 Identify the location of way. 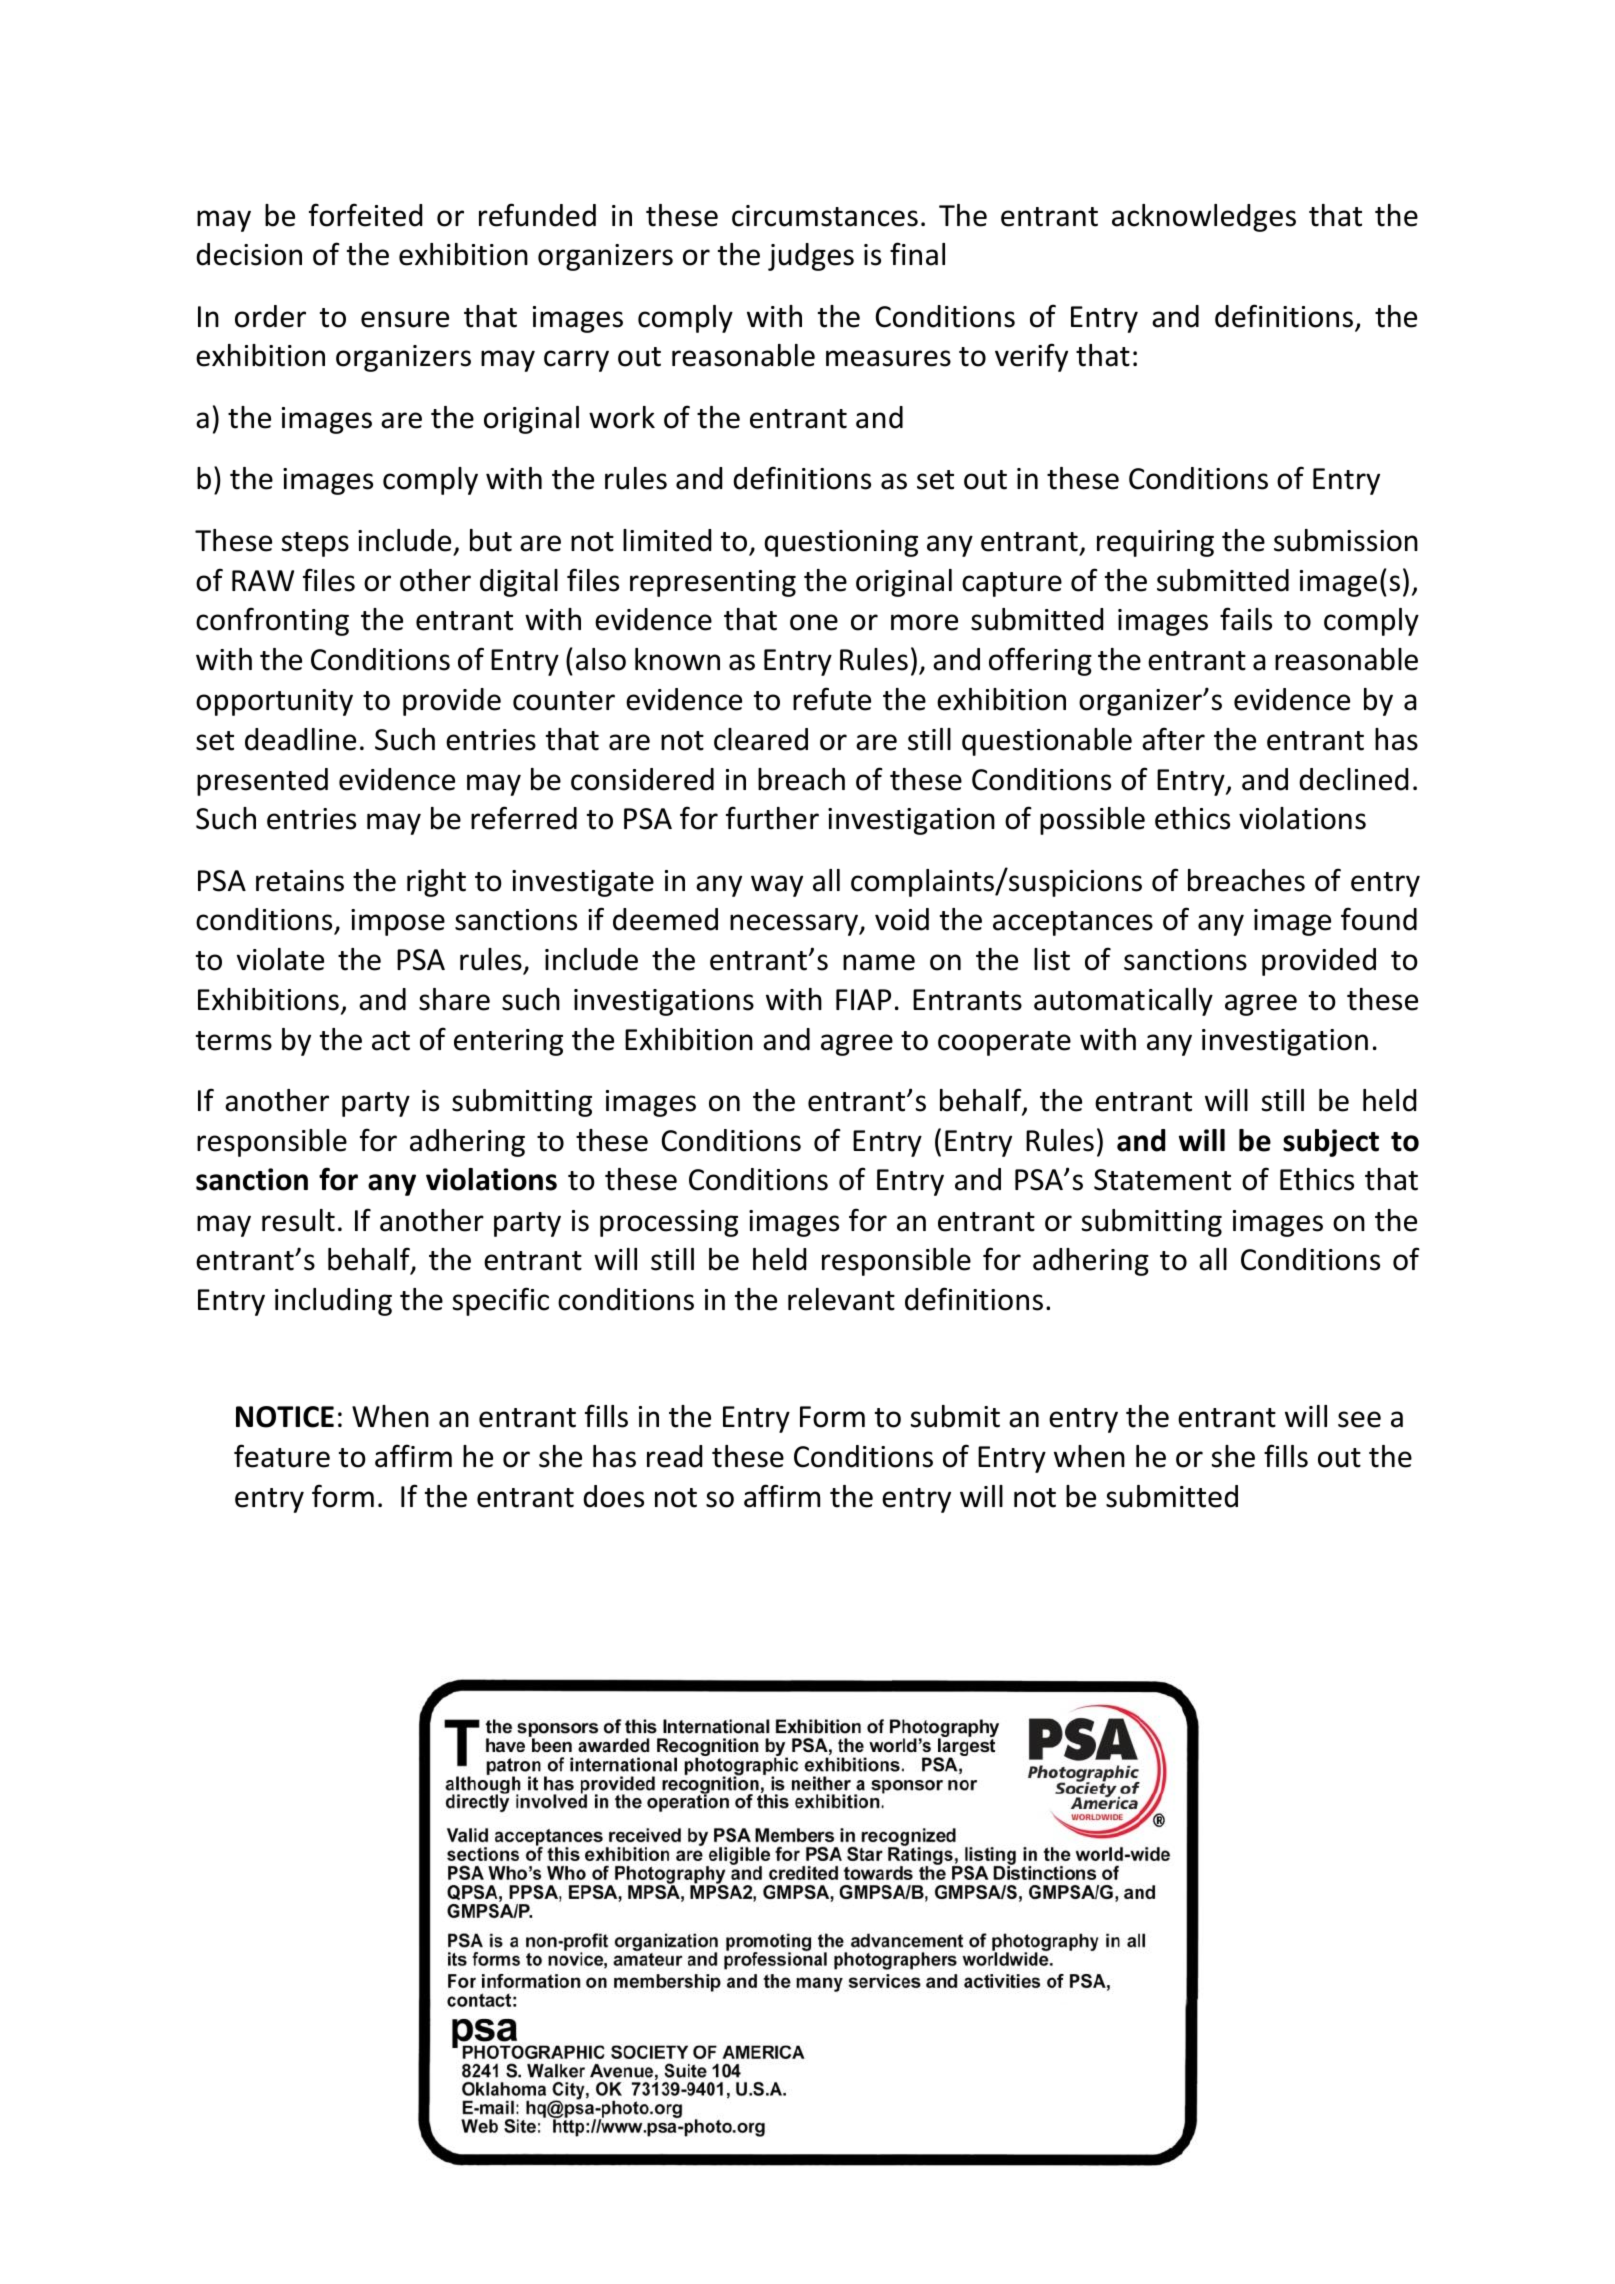
(777, 886).
